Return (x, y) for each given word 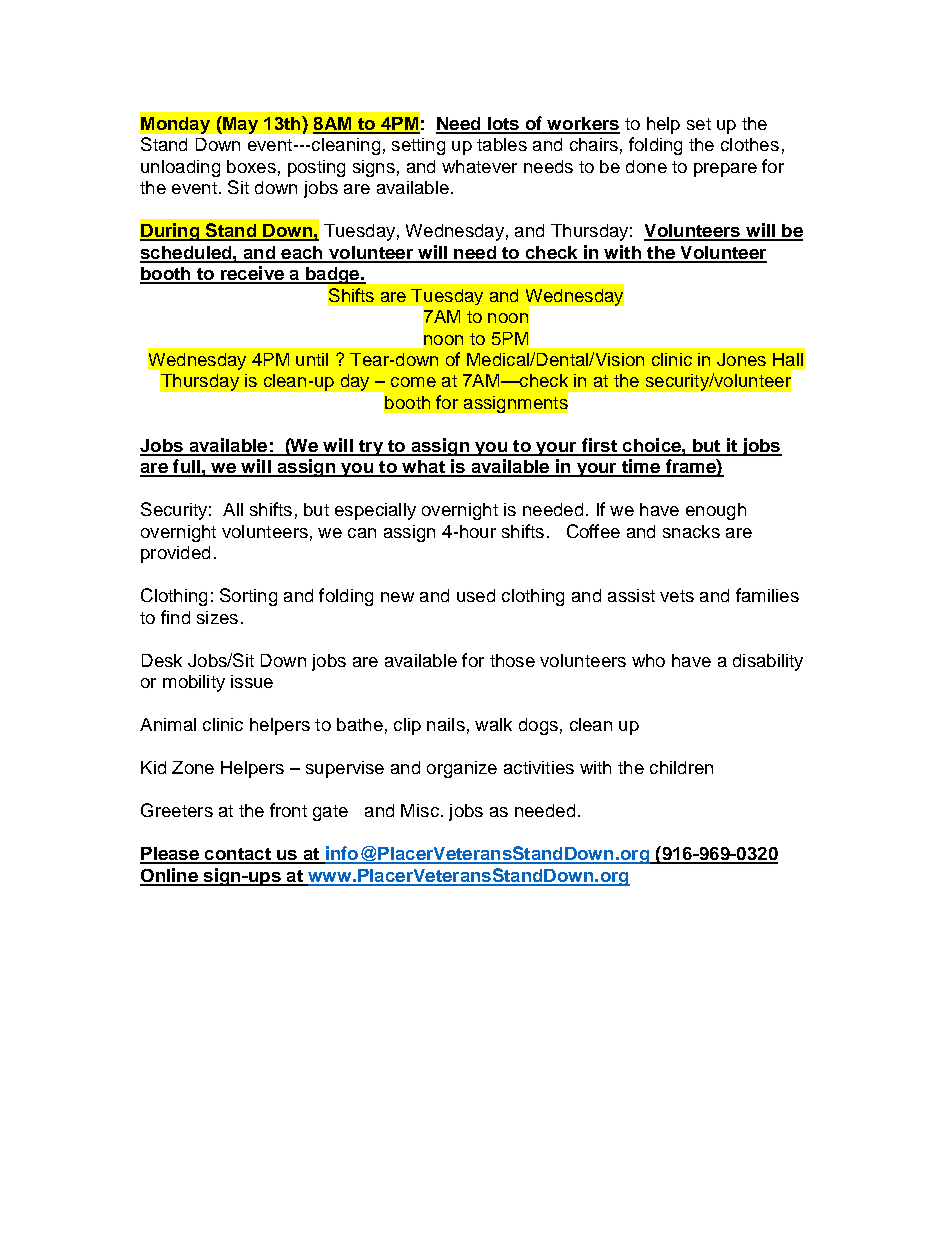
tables (502, 144)
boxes (251, 166)
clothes (750, 144)
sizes (217, 617)
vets (677, 596)
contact (238, 855)
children (681, 767)
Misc (420, 810)
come (413, 382)
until (312, 359)
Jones (741, 359)
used (476, 595)
